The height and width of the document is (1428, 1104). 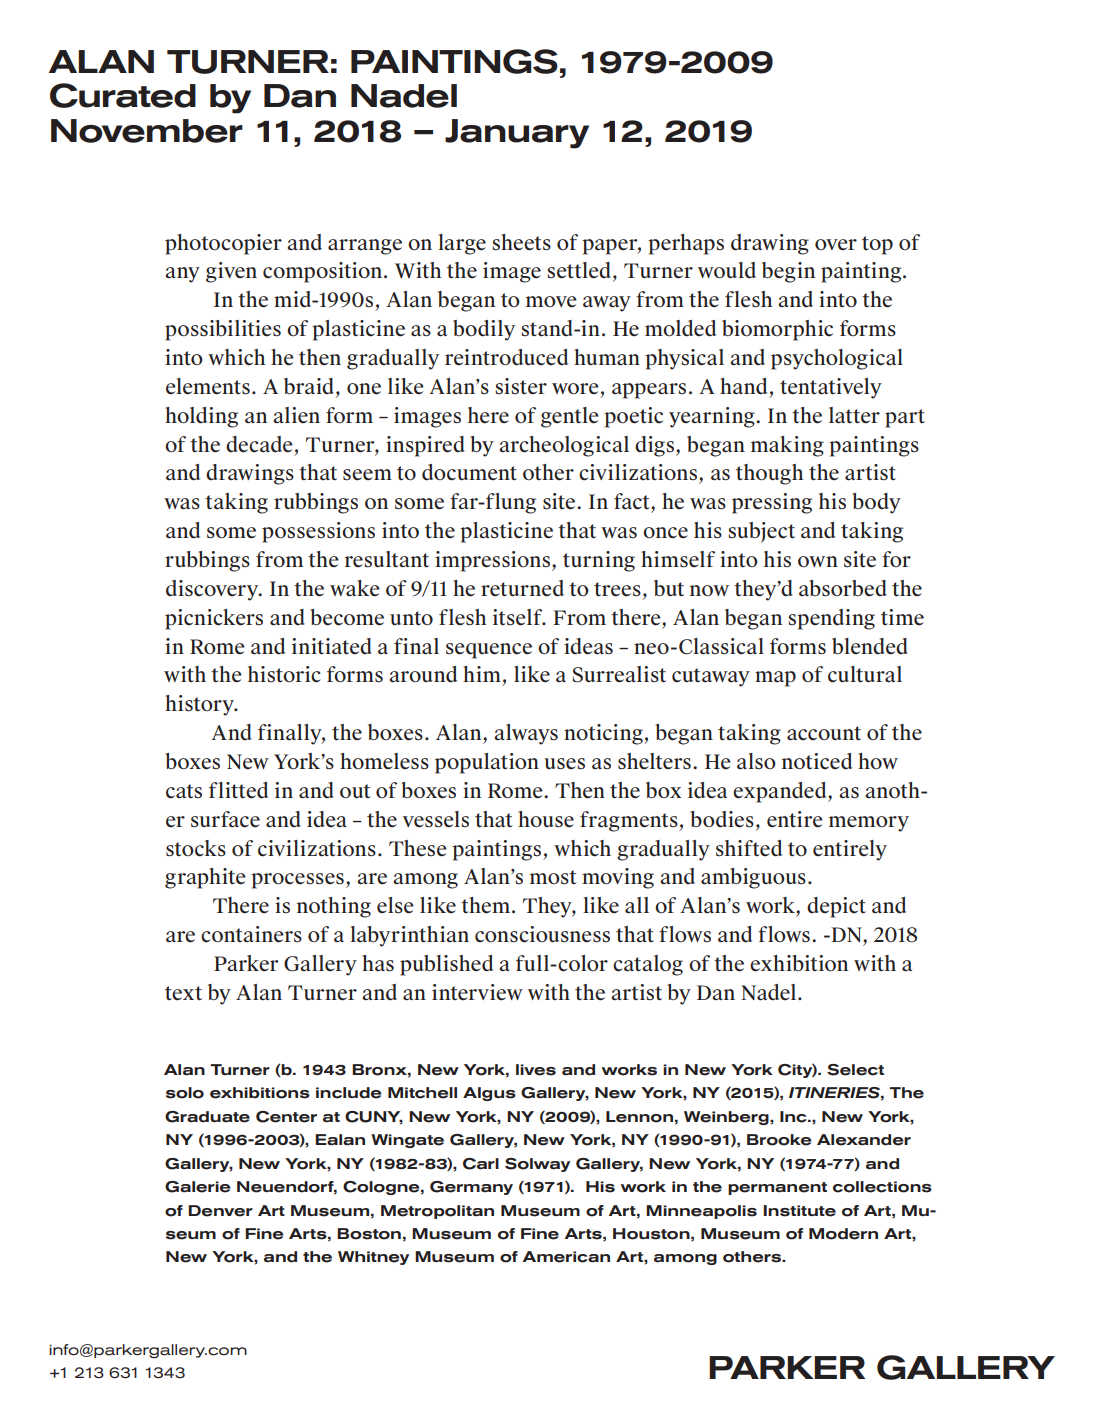 I want to click on Institute, so click(x=799, y=1211).
